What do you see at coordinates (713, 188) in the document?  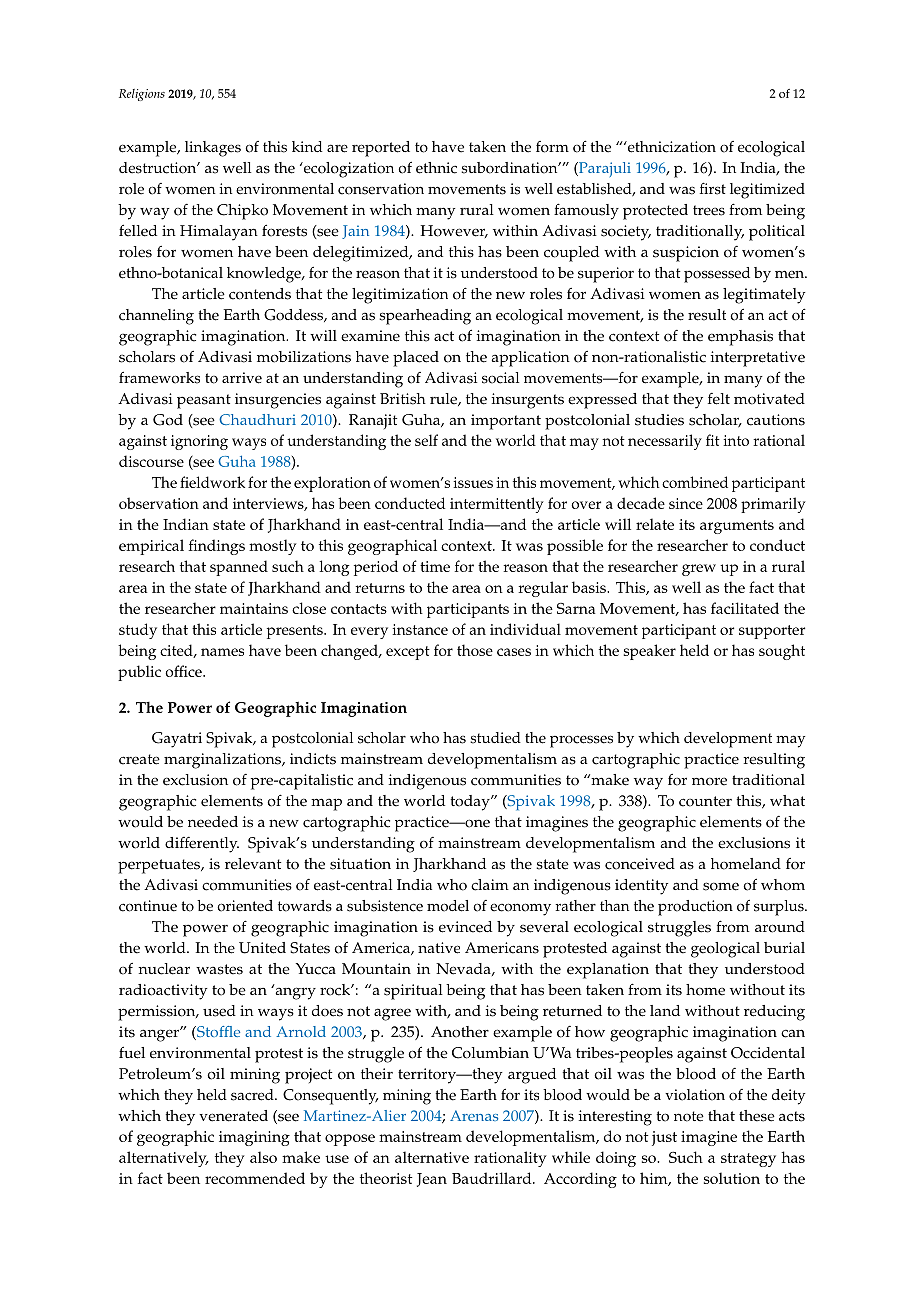 I see `first` at bounding box center [713, 188].
